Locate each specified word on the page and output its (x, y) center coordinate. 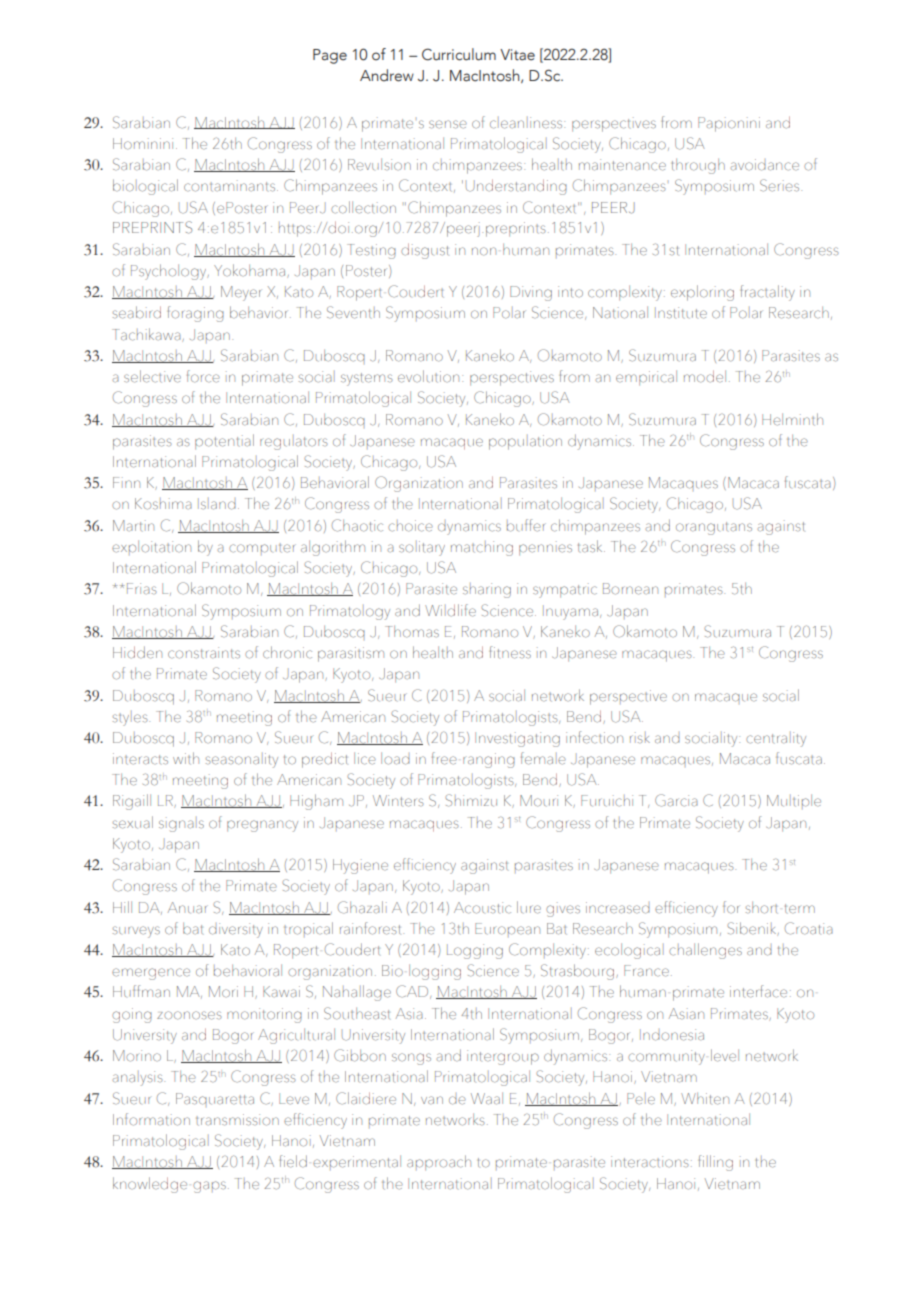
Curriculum (459, 54)
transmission (237, 1120)
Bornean (630, 589)
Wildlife (450, 610)
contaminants (231, 186)
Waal (487, 1098)
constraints (204, 653)
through (698, 166)
